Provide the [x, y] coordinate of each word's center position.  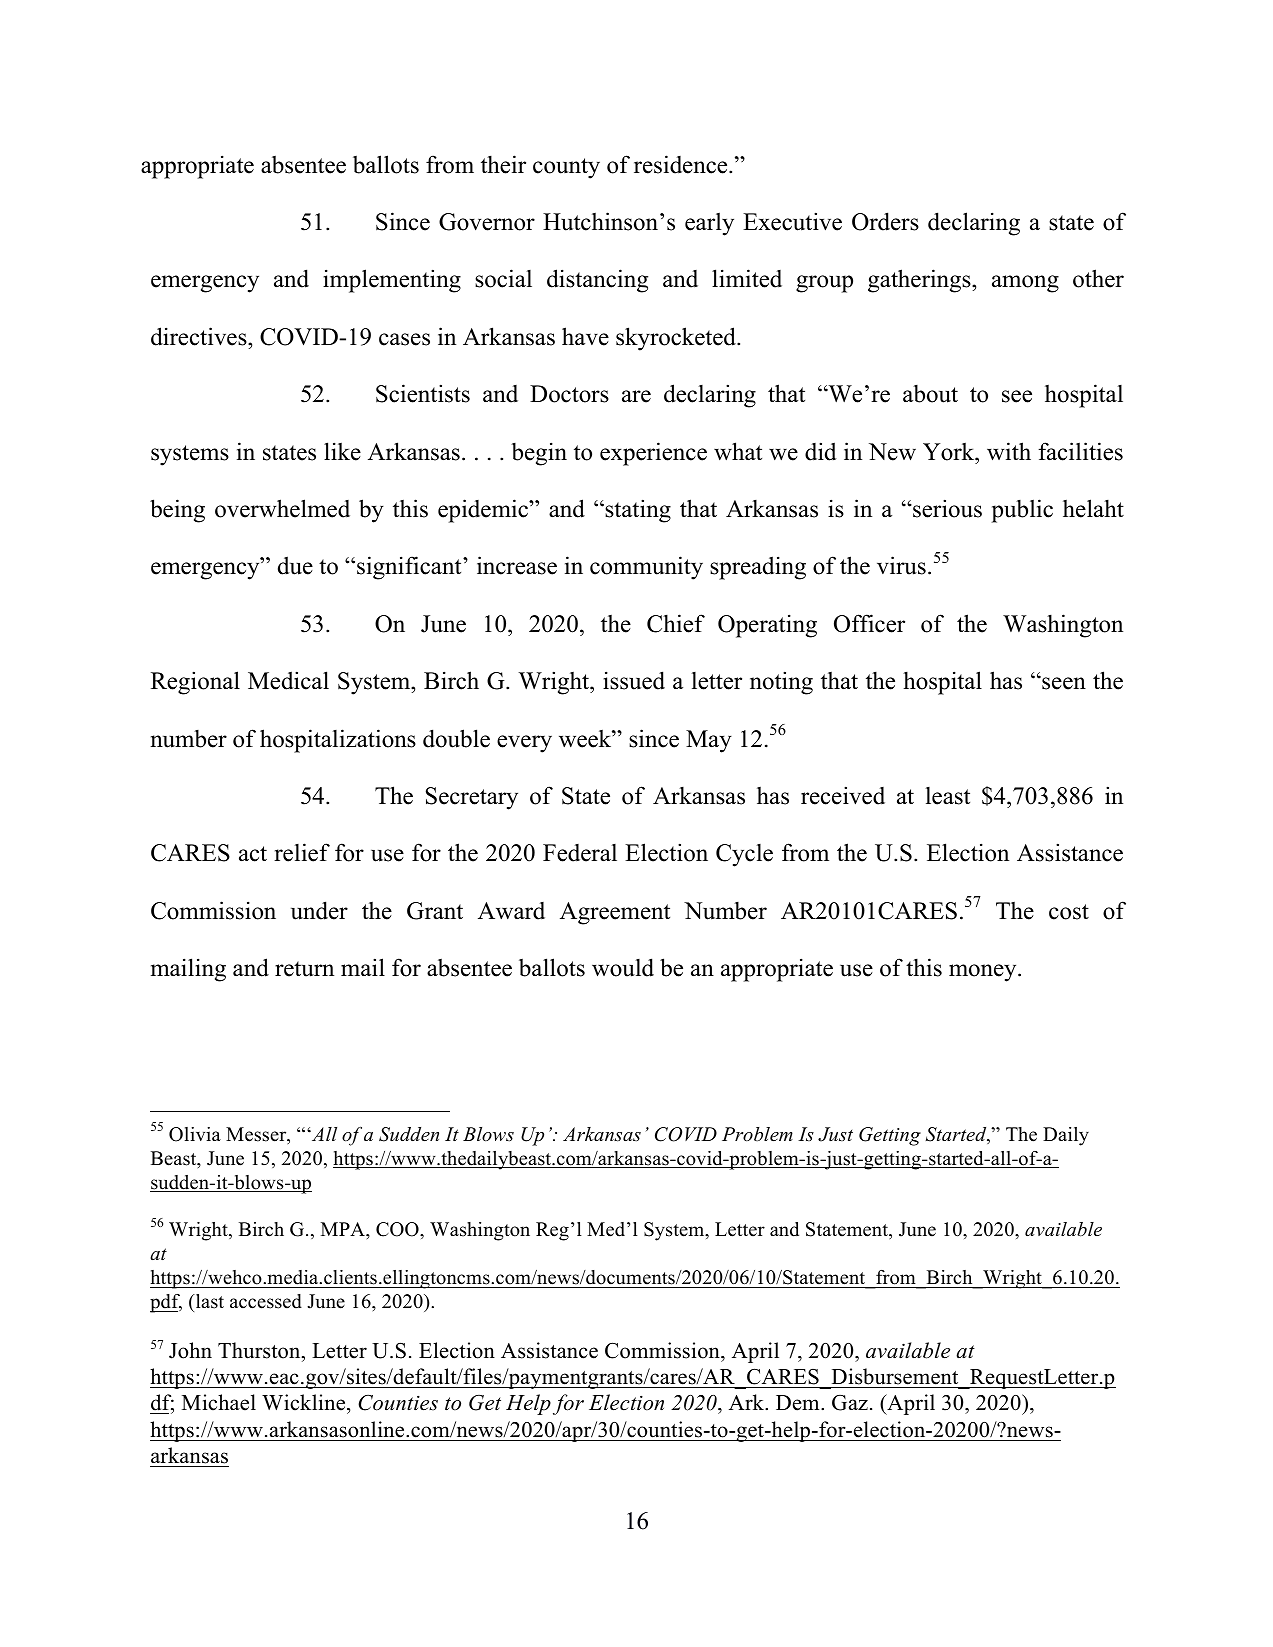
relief [302, 852]
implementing [392, 281]
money [984, 973]
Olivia [195, 1134]
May [709, 741]
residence [682, 164]
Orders [885, 221]
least [948, 796]
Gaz [850, 1403]
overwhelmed [282, 508]
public [1022, 511]
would [623, 967]
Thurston [260, 1350]
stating [637, 511]
